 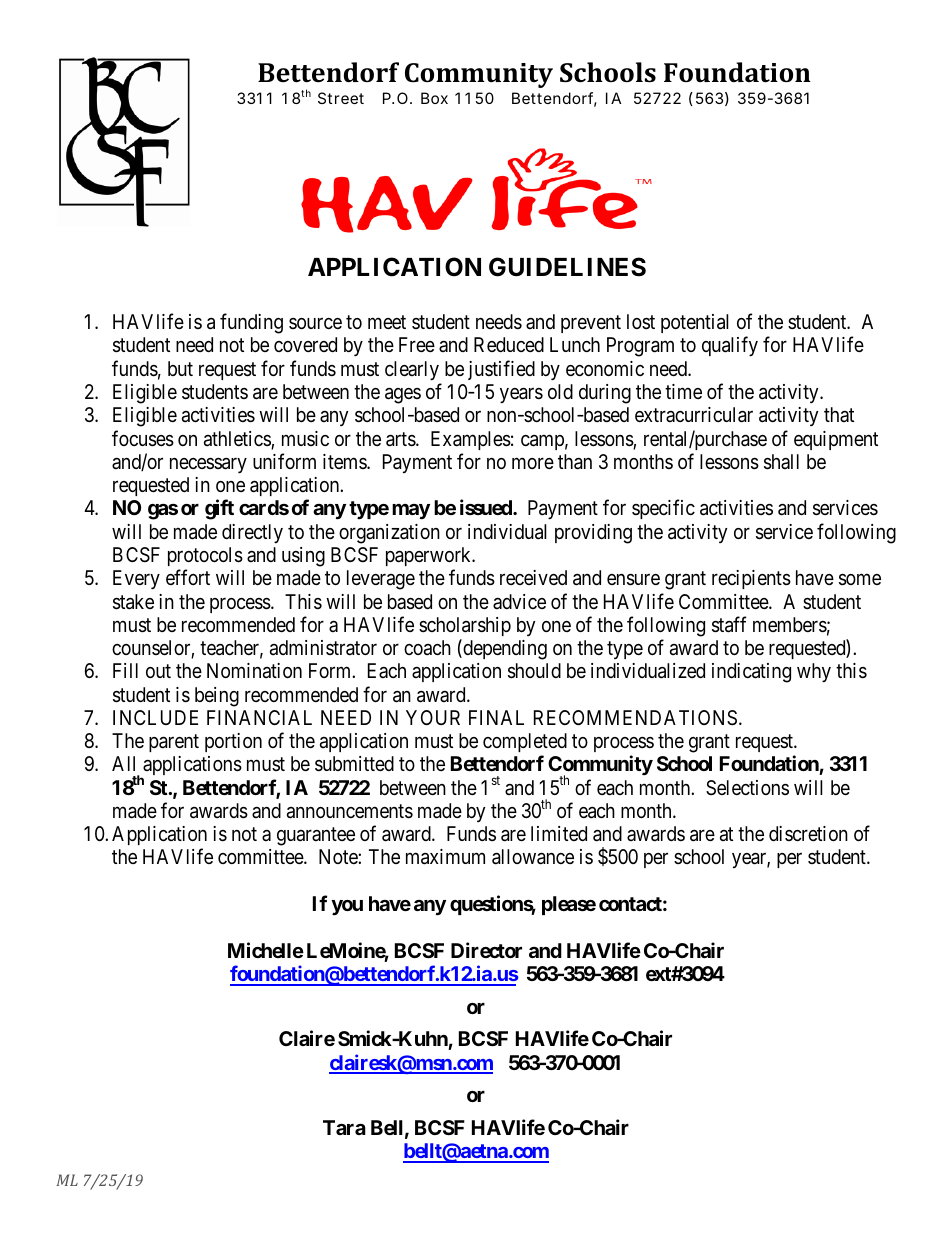 I want to click on advice, so click(x=519, y=601).
